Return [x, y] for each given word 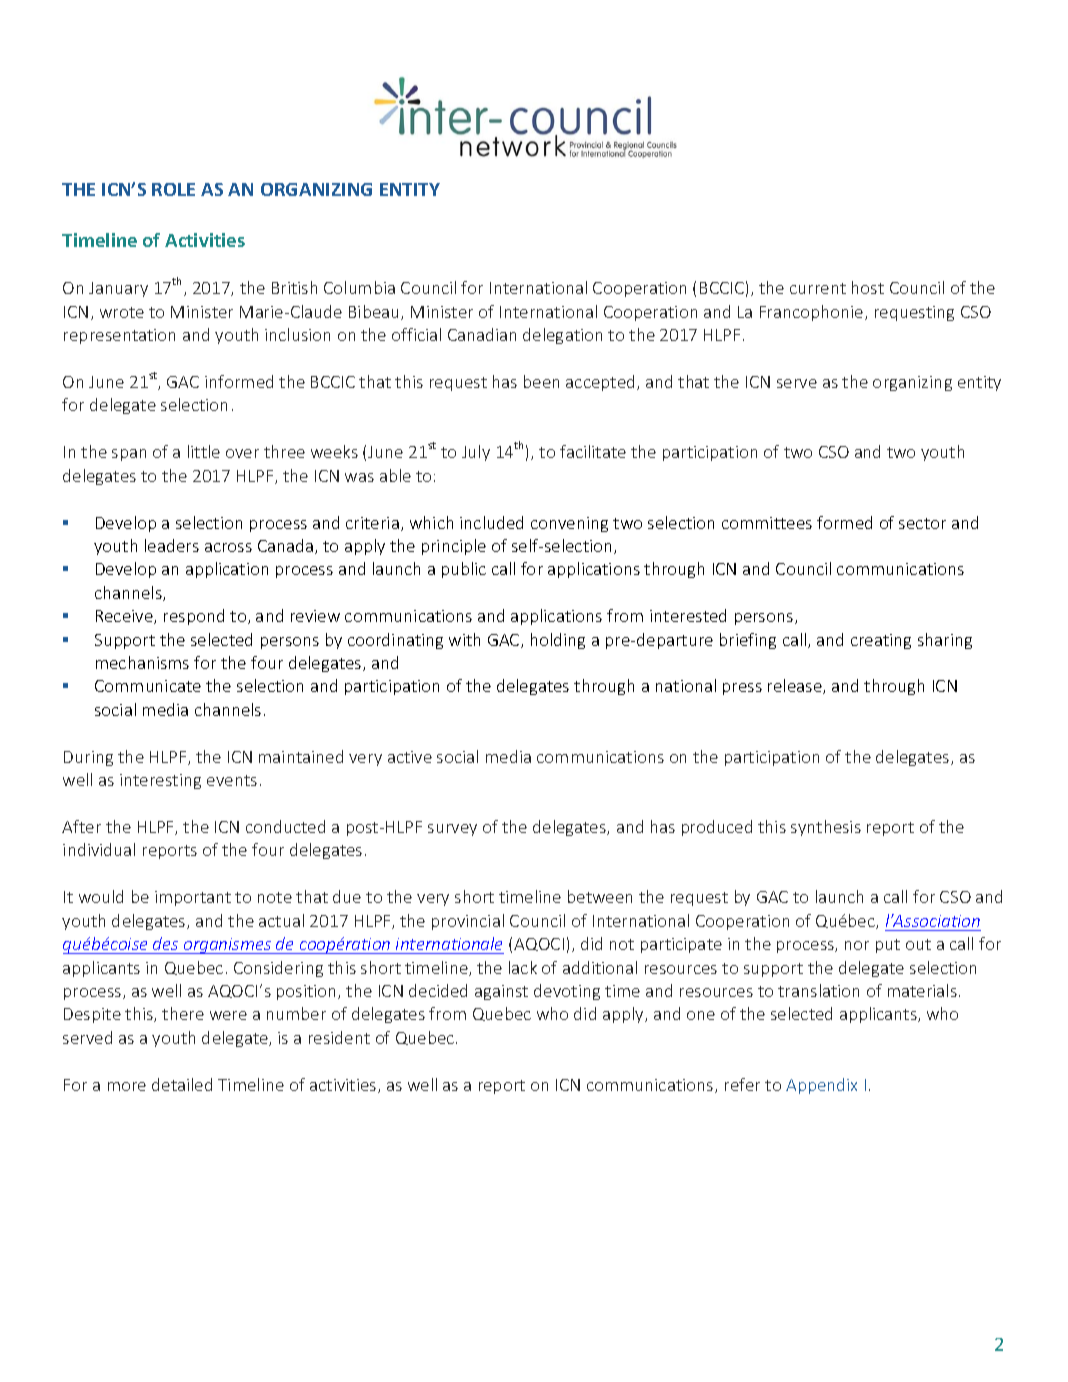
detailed [182, 1084]
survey [452, 830]
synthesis [826, 828]
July [476, 453]
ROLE [173, 189]
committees [767, 523]
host [868, 287]
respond [194, 617]
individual [99, 849]
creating [881, 641]
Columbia [359, 287]
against [501, 992]
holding [558, 641]
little [204, 451]
